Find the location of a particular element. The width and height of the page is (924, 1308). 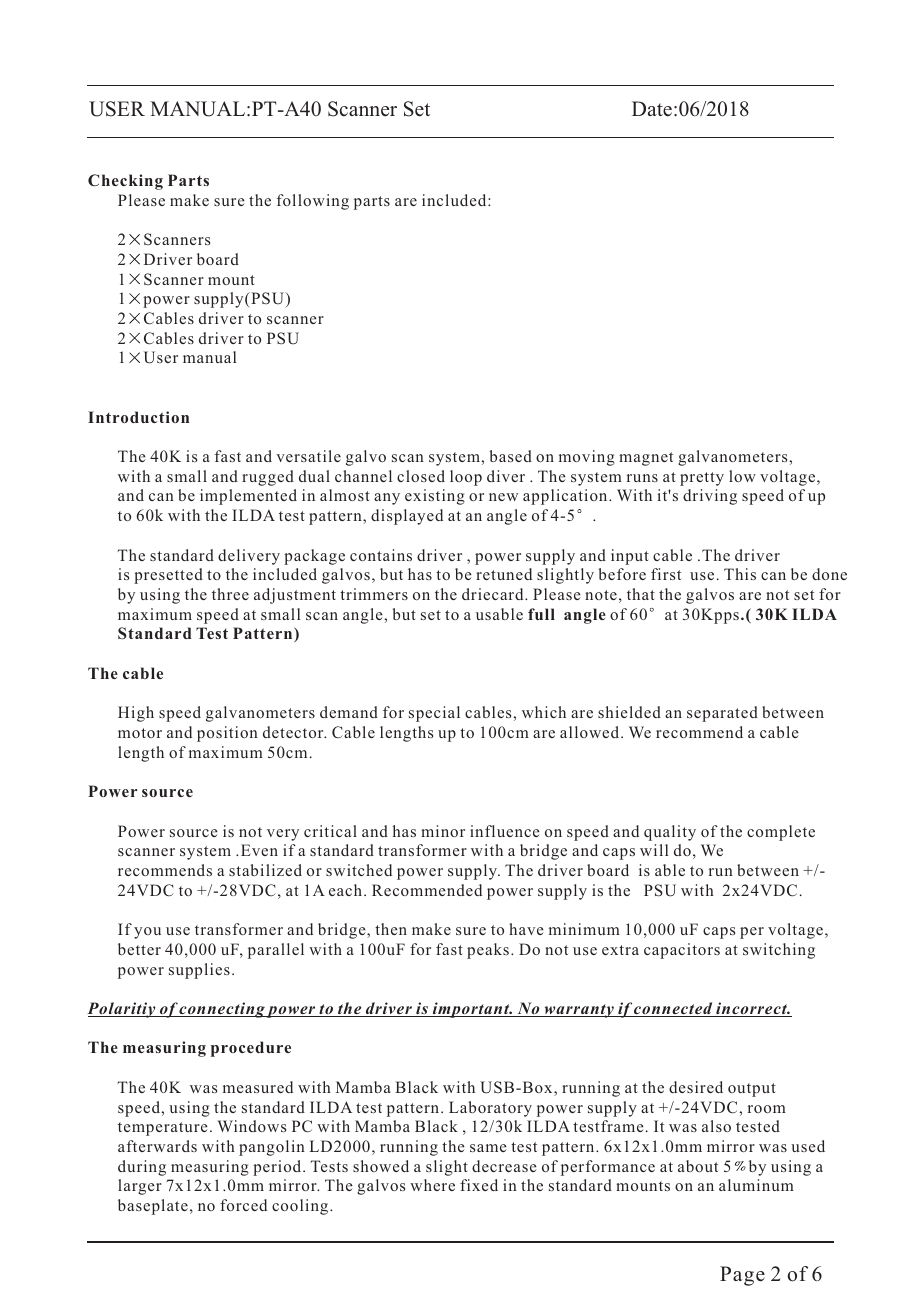

important is located at coordinates (471, 1010).
